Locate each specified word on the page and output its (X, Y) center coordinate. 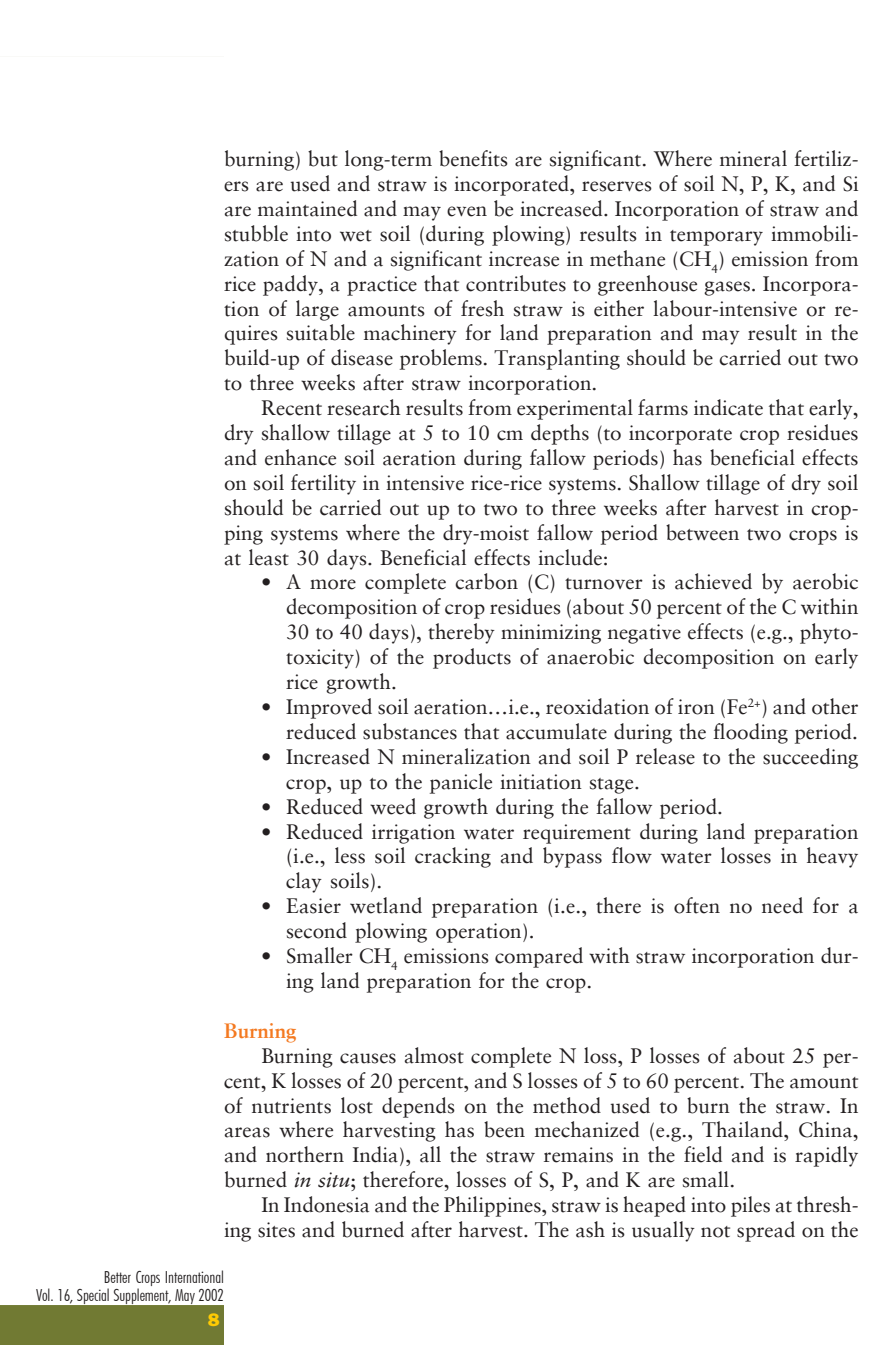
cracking (453, 857)
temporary (716, 238)
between (702, 532)
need (782, 905)
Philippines (493, 1206)
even (467, 211)
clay (304, 882)
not (715, 1232)
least (269, 557)
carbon (486, 581)
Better (117, 1277)
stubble (256, 233)
